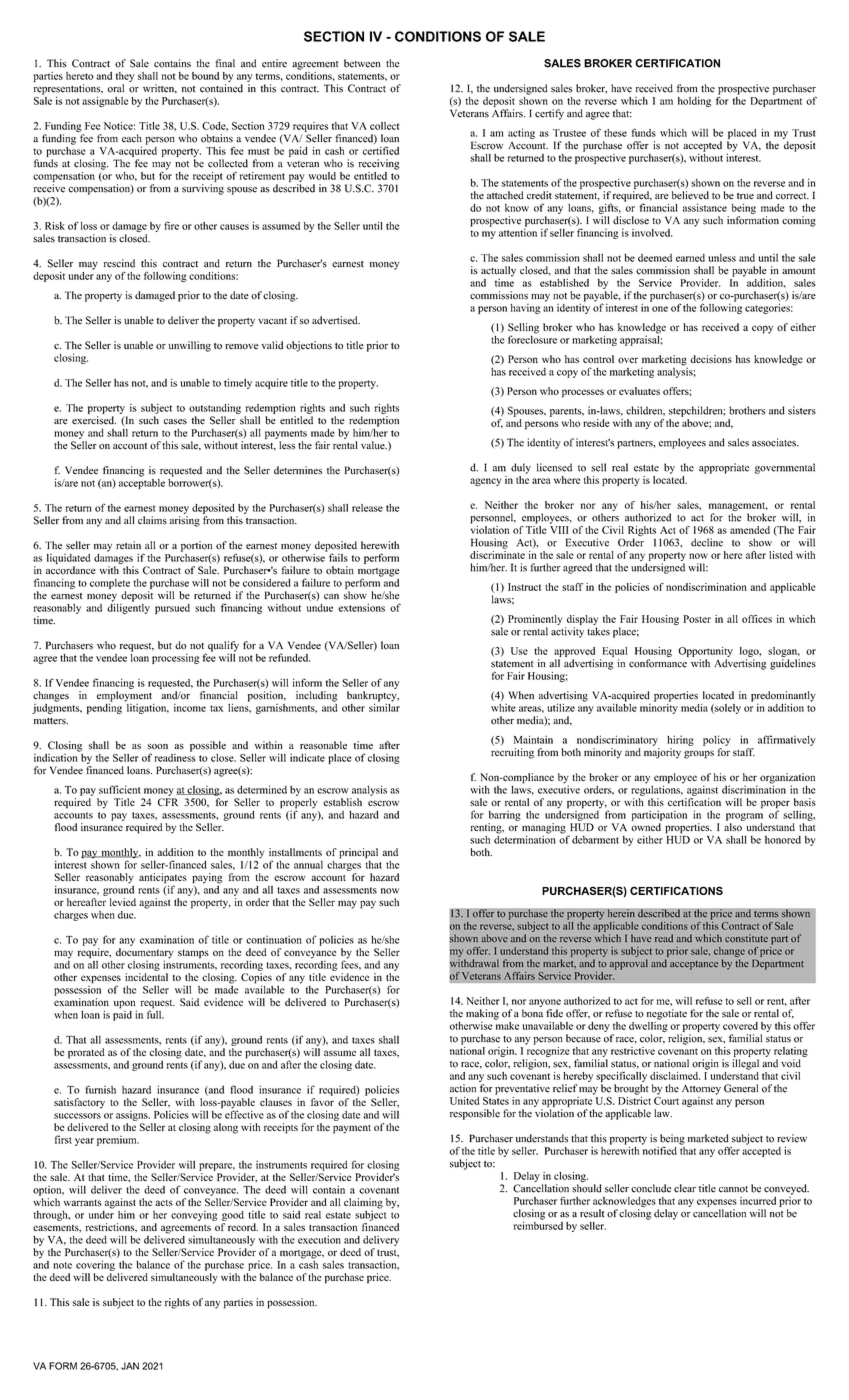 The image size is (849, 1400). Describe the element at coordinates (130, 1366) in the screenshot. I see `JAN` at that location.
